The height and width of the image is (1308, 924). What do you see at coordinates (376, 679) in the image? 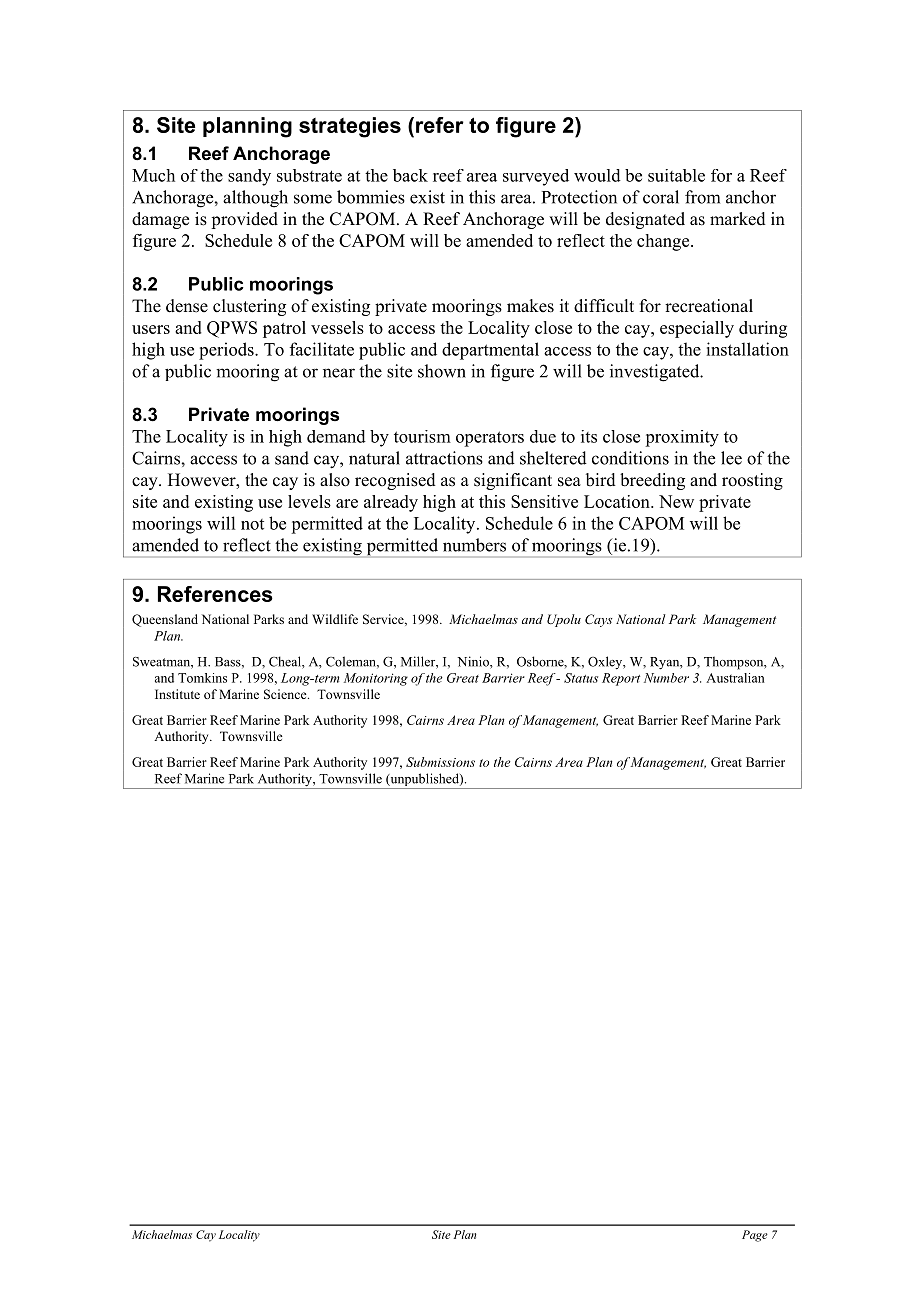
I see `Monitoring` at bounding box center [376, 679].
